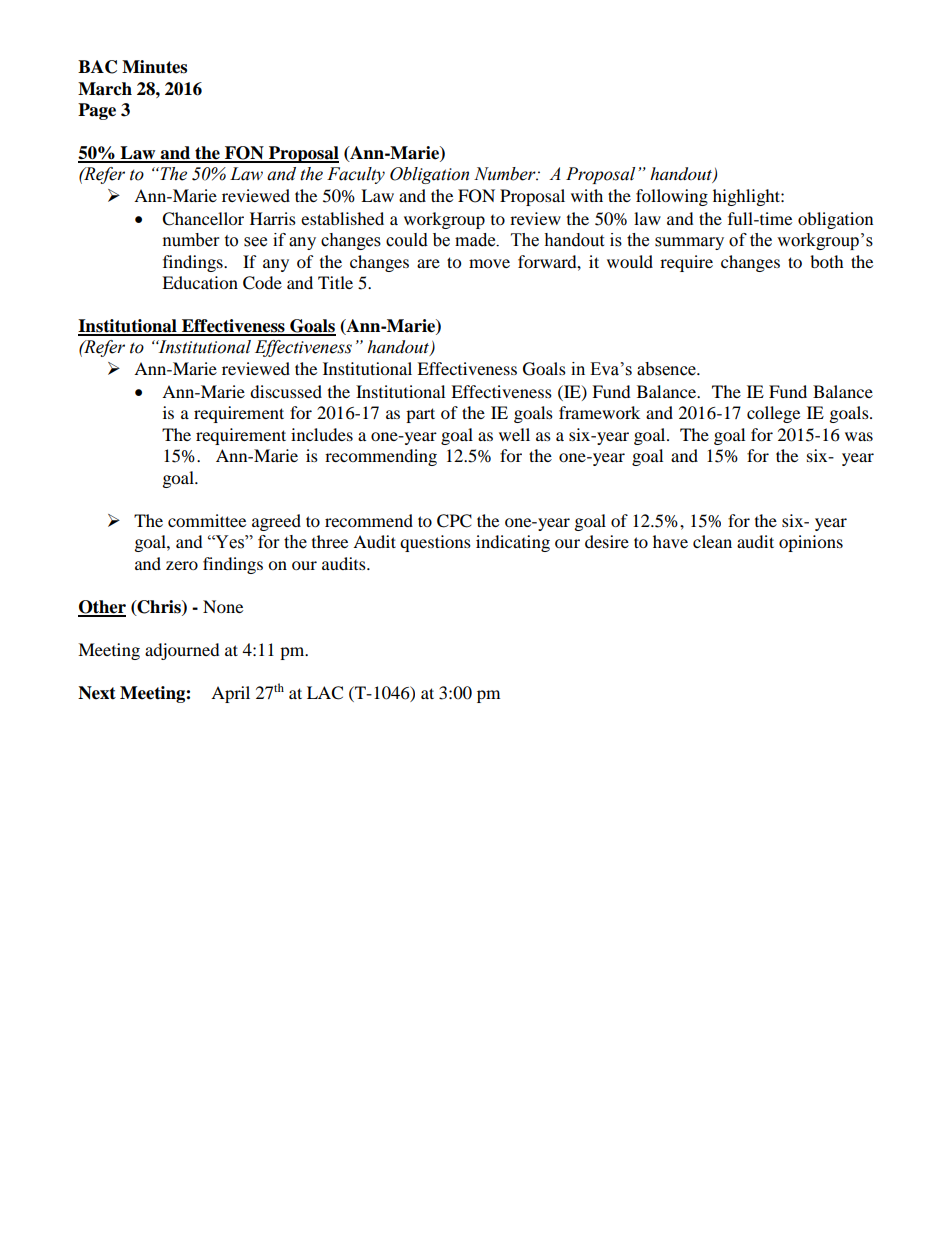 This image has height=1233, width=952. What do you see at coordinates (322, 434) in the image?
I see `includes` at bounding box center [322, 434].
